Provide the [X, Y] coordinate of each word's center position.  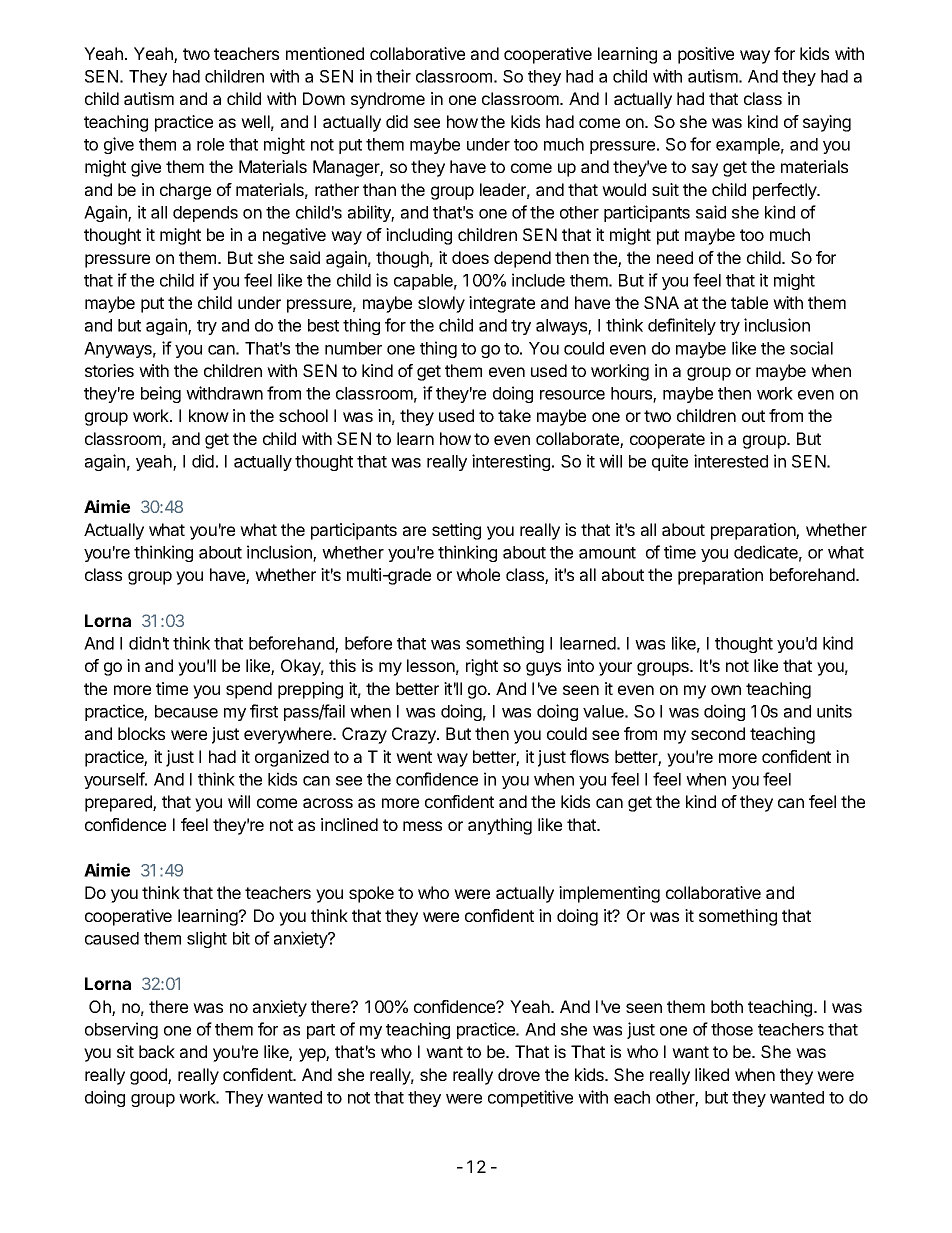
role [210, 144]
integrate [502, 304]
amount [607, 553]
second [718, 733]
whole [478, 574]
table [749, 302]
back [157, 1051]
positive [706, 55]
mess [422, 826]
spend [249, 690]
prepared [119, 803]
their [393, 76]
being [161, 394]
